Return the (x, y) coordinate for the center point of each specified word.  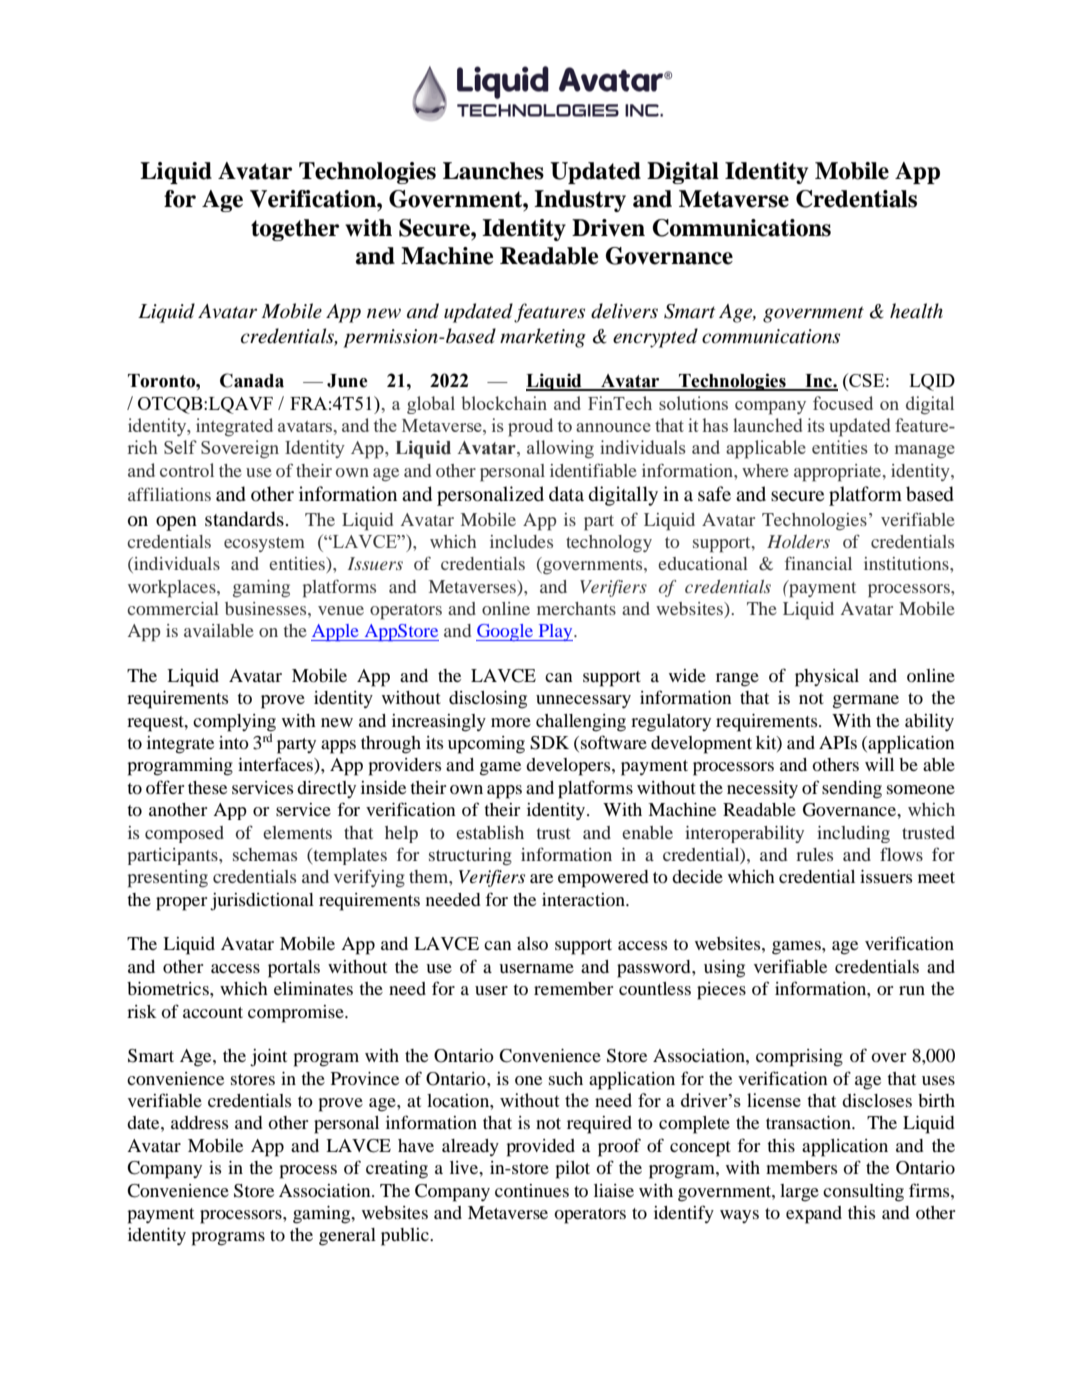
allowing (560, 449)
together (295, 230)
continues (532, 1190)
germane (866, 702)
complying (234, 723)
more (511, 722)
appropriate (839, 473)
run (912, 990)
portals (294, 969)
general (347, 1237)
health (916, 311)
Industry (580, 201)
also (532, 943)
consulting (863, 1193)
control (187, 470)
